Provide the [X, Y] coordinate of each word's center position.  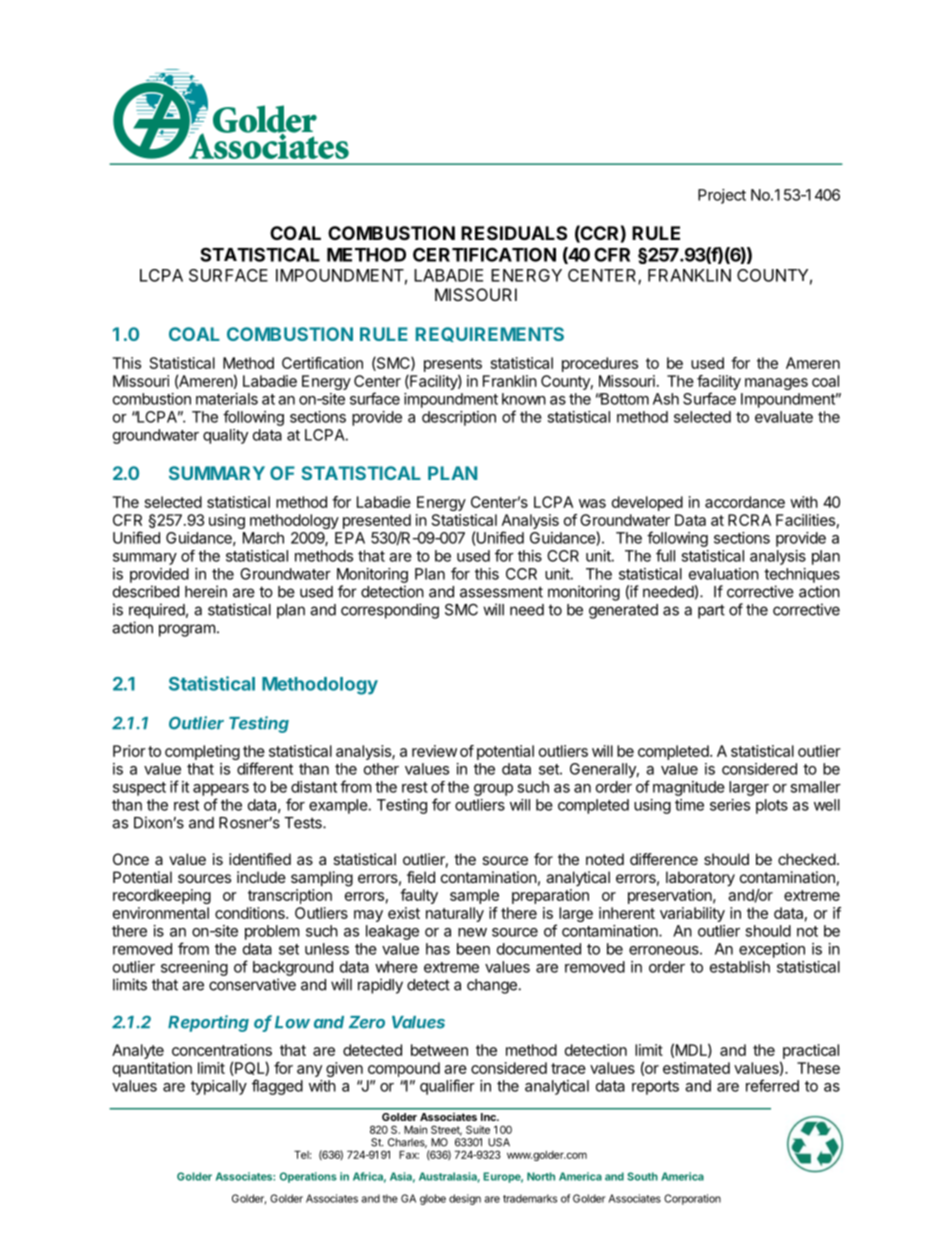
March [263, 538]
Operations [308, 1177]
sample [474, 896]
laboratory [700, 879]
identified [260, 859]
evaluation [724, 574]
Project [722, 196]
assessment [501, 592]
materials [227, 399]
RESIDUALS [514, 233]
